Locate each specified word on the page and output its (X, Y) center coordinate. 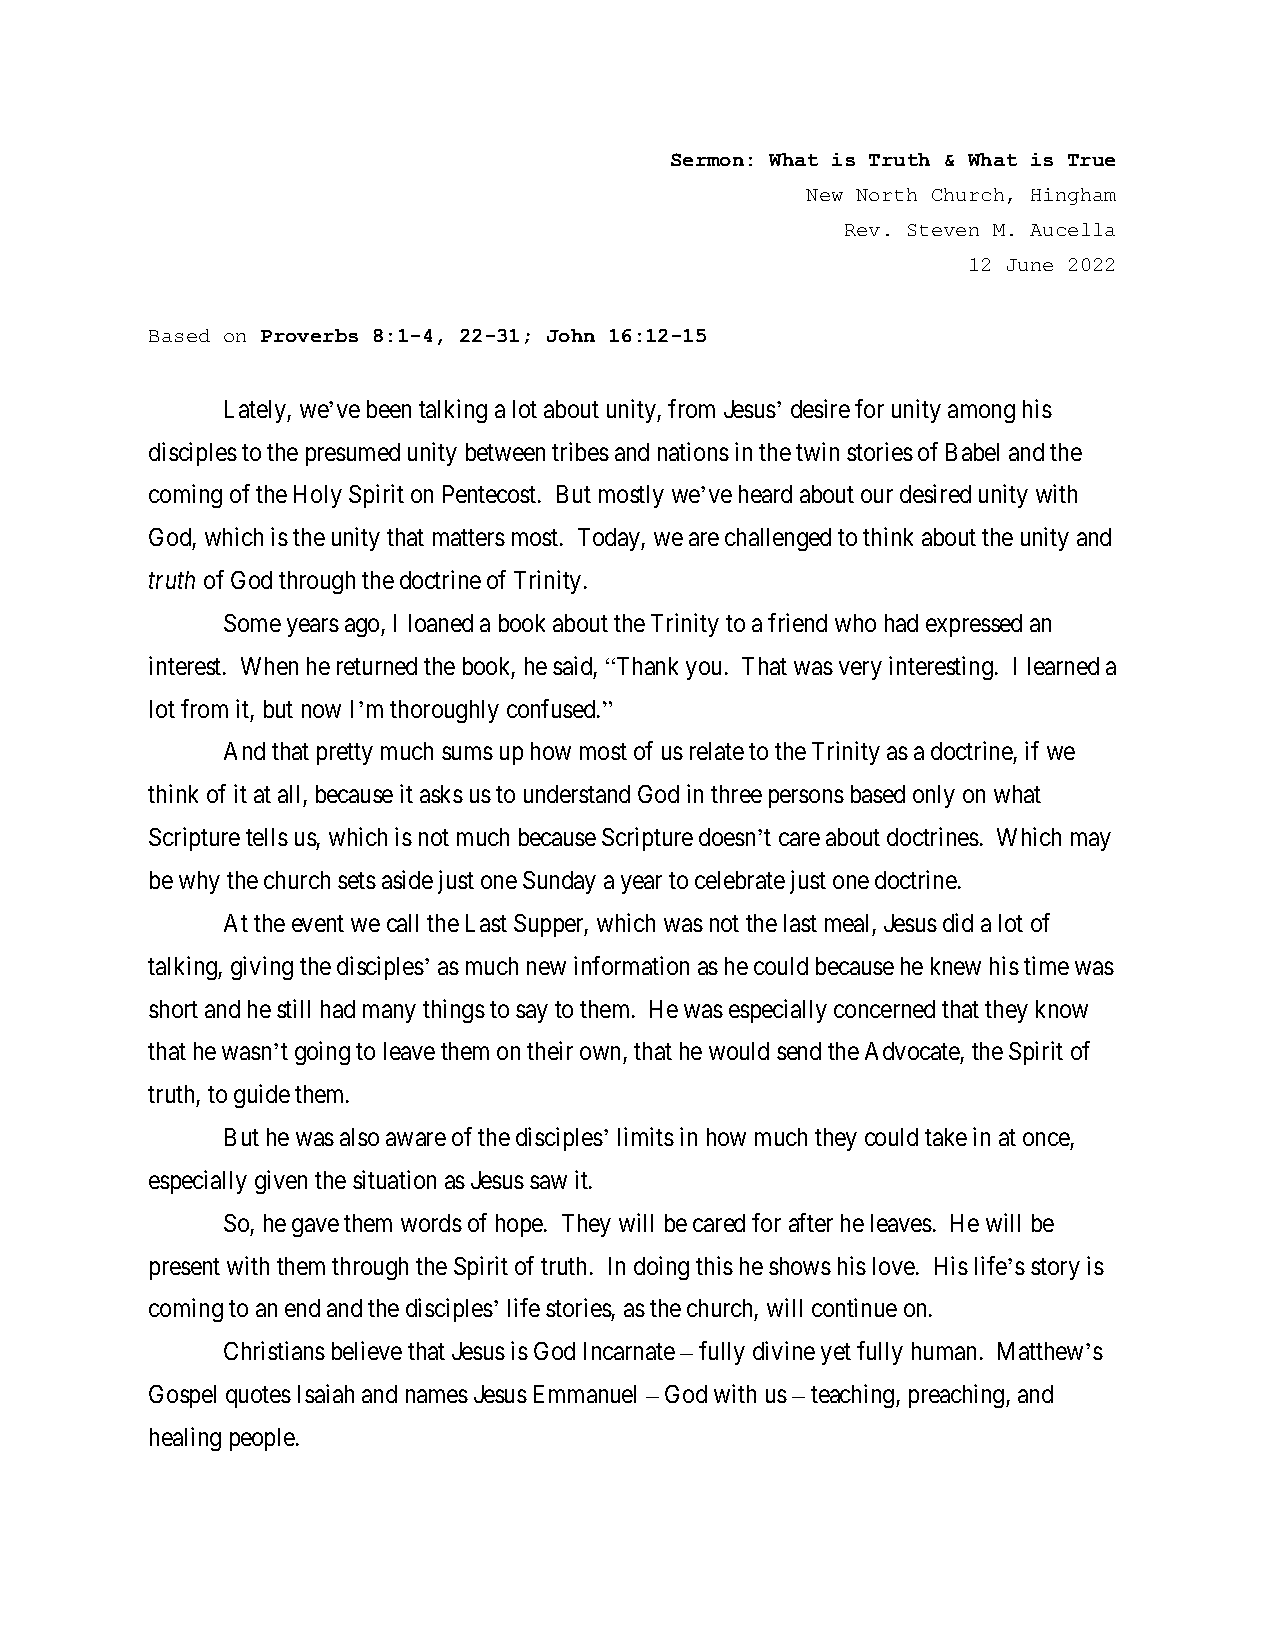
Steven (943, 230)
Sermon (707, 159)
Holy (318, 496)
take (946, 1137)
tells (267, 837)
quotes (258, 1397)
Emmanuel (585, 1394)
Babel (972, 452)
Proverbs (309, 335)
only (934, 796)
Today (610, 539)
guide (262, 1096)
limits (646, 1136)
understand (577, 794)
